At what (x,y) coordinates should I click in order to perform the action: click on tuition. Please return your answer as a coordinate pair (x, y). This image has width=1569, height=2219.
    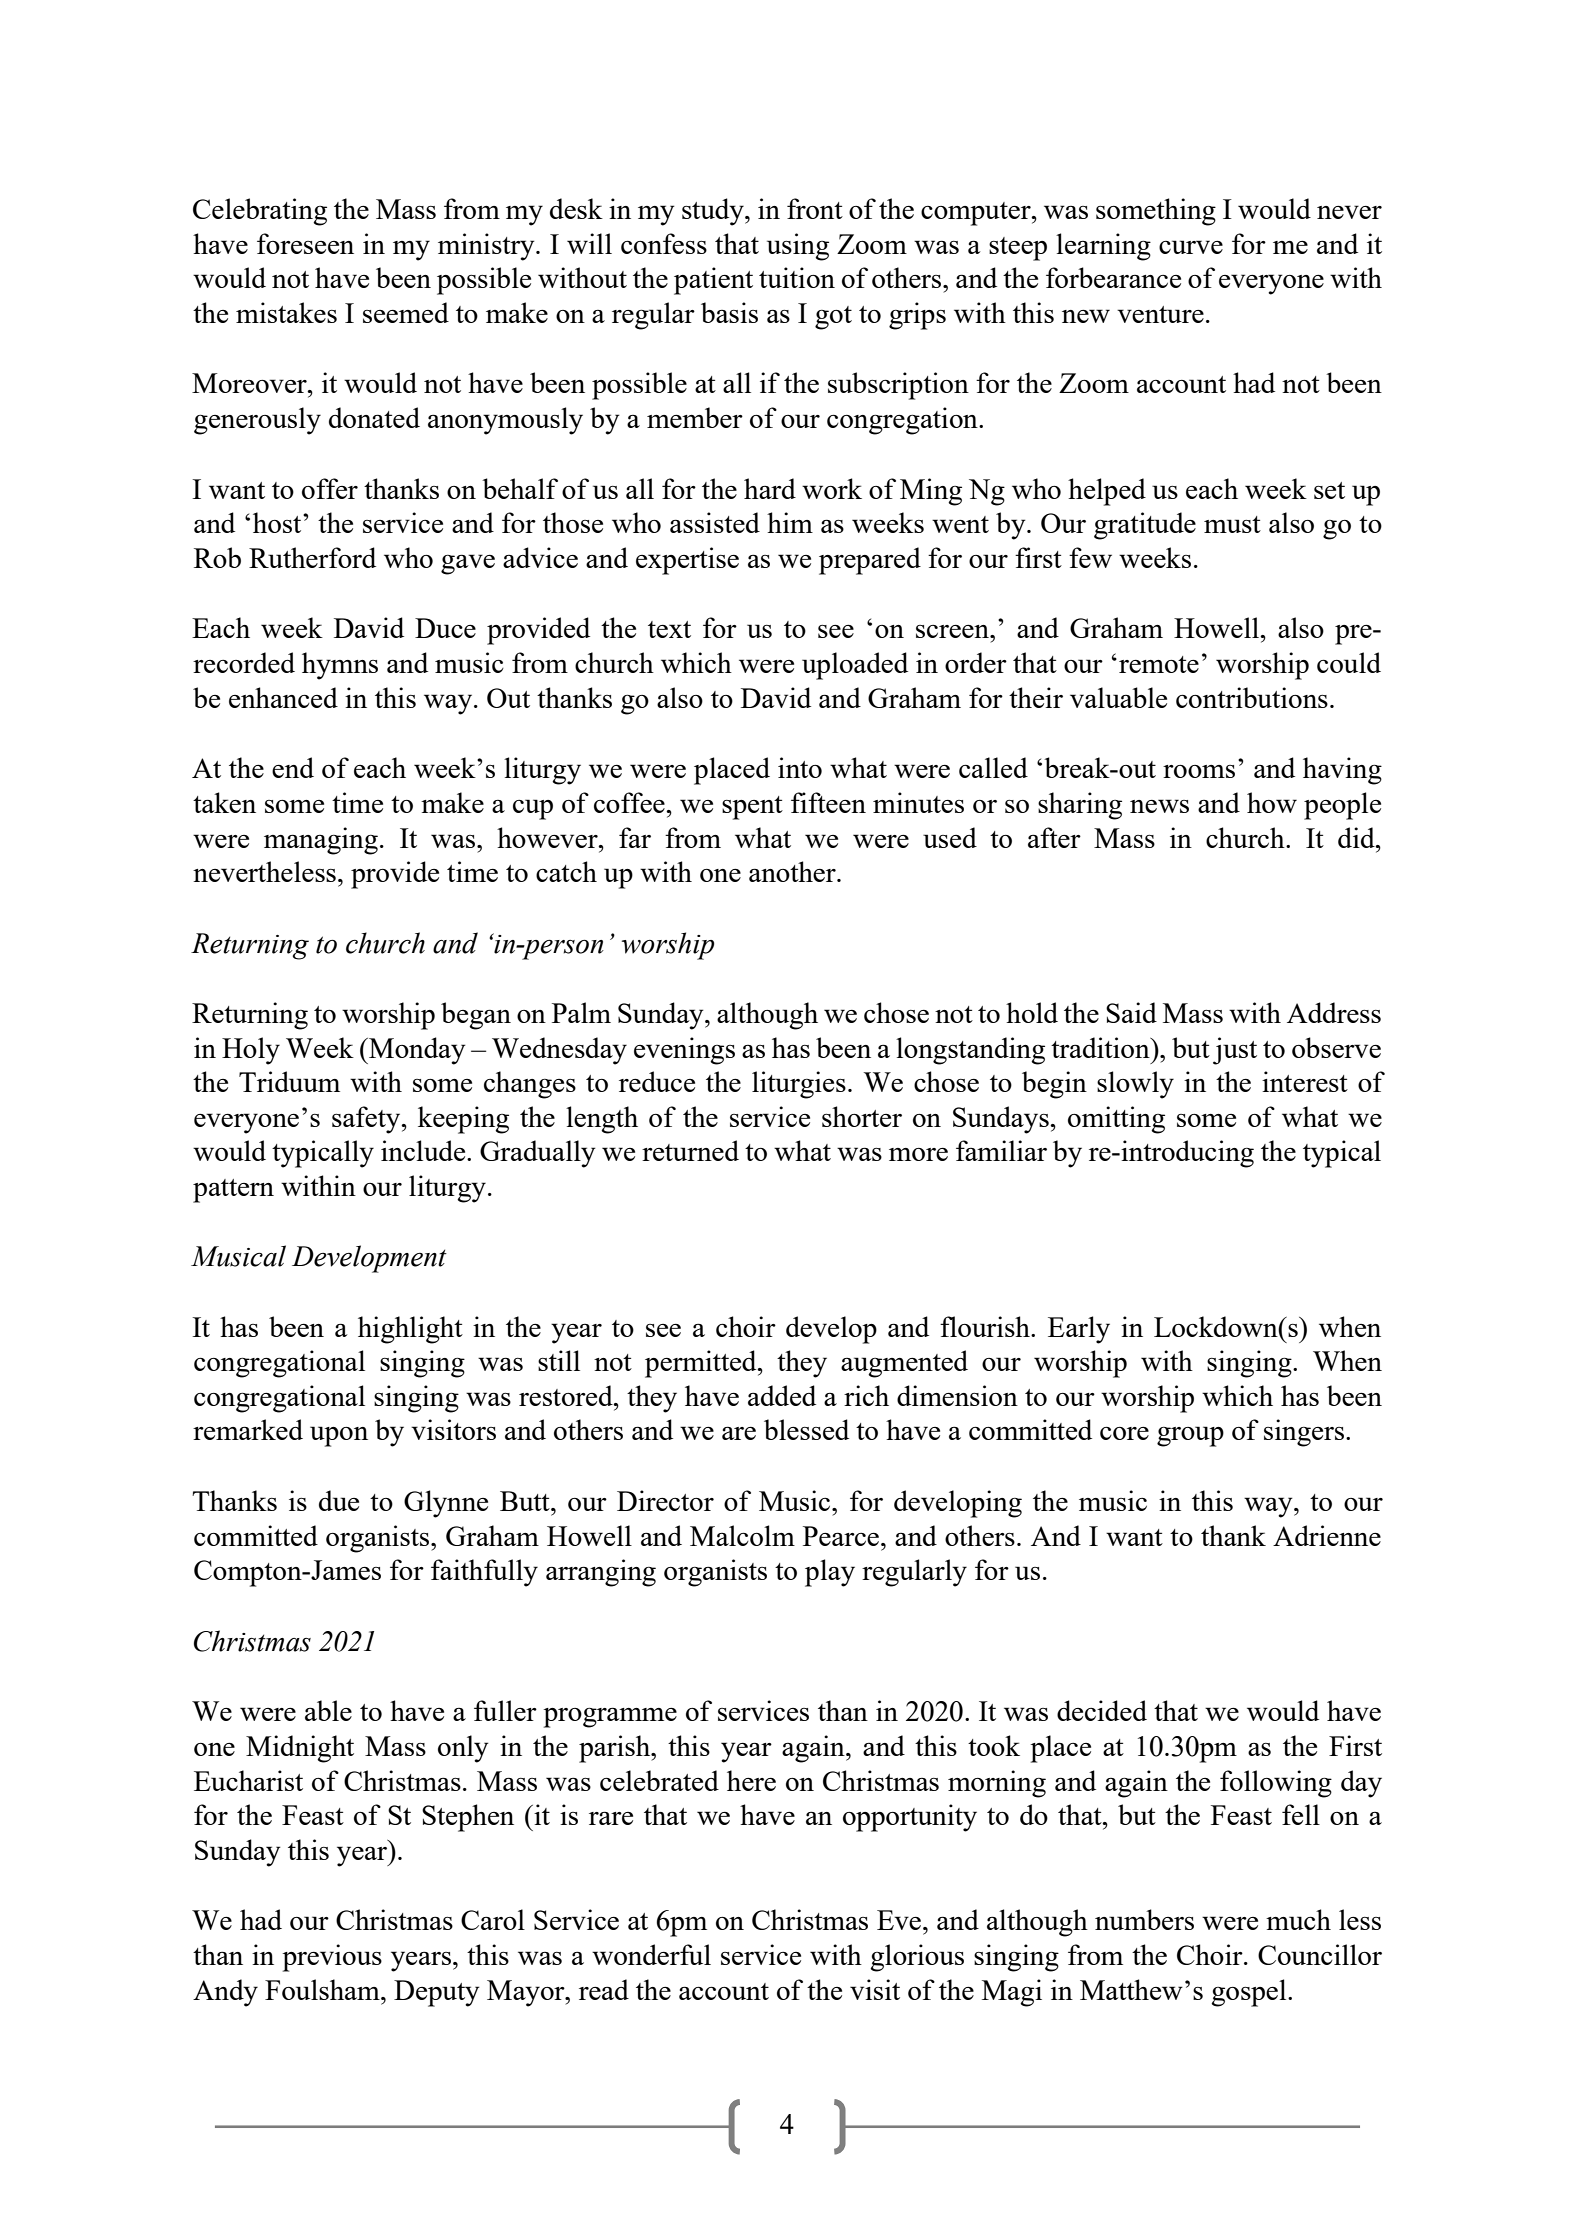
    Looking at the image, I should click on (797, 277).
